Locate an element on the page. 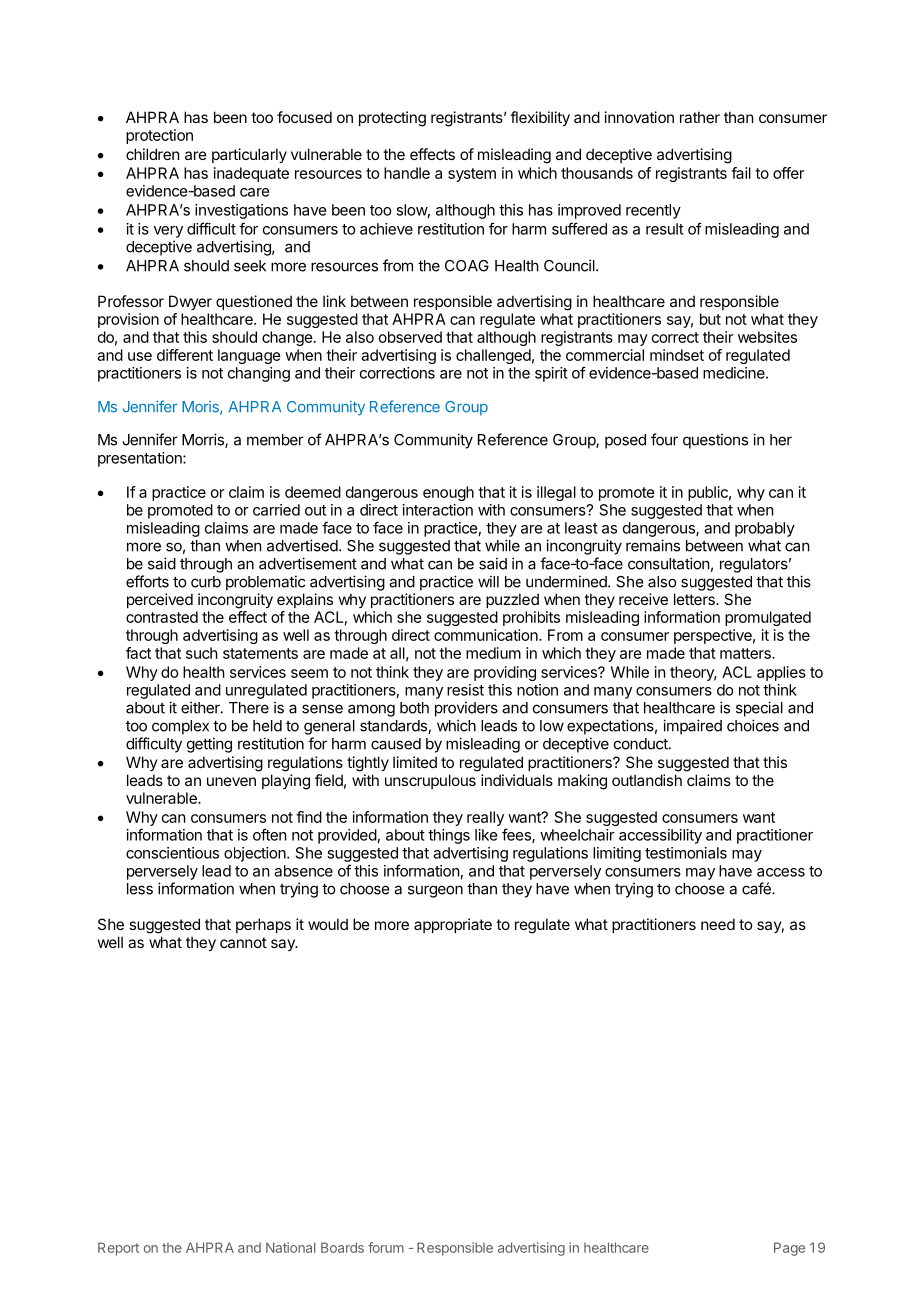 This image has height=1309, width=924. such is located at coordinates (202, 653).
